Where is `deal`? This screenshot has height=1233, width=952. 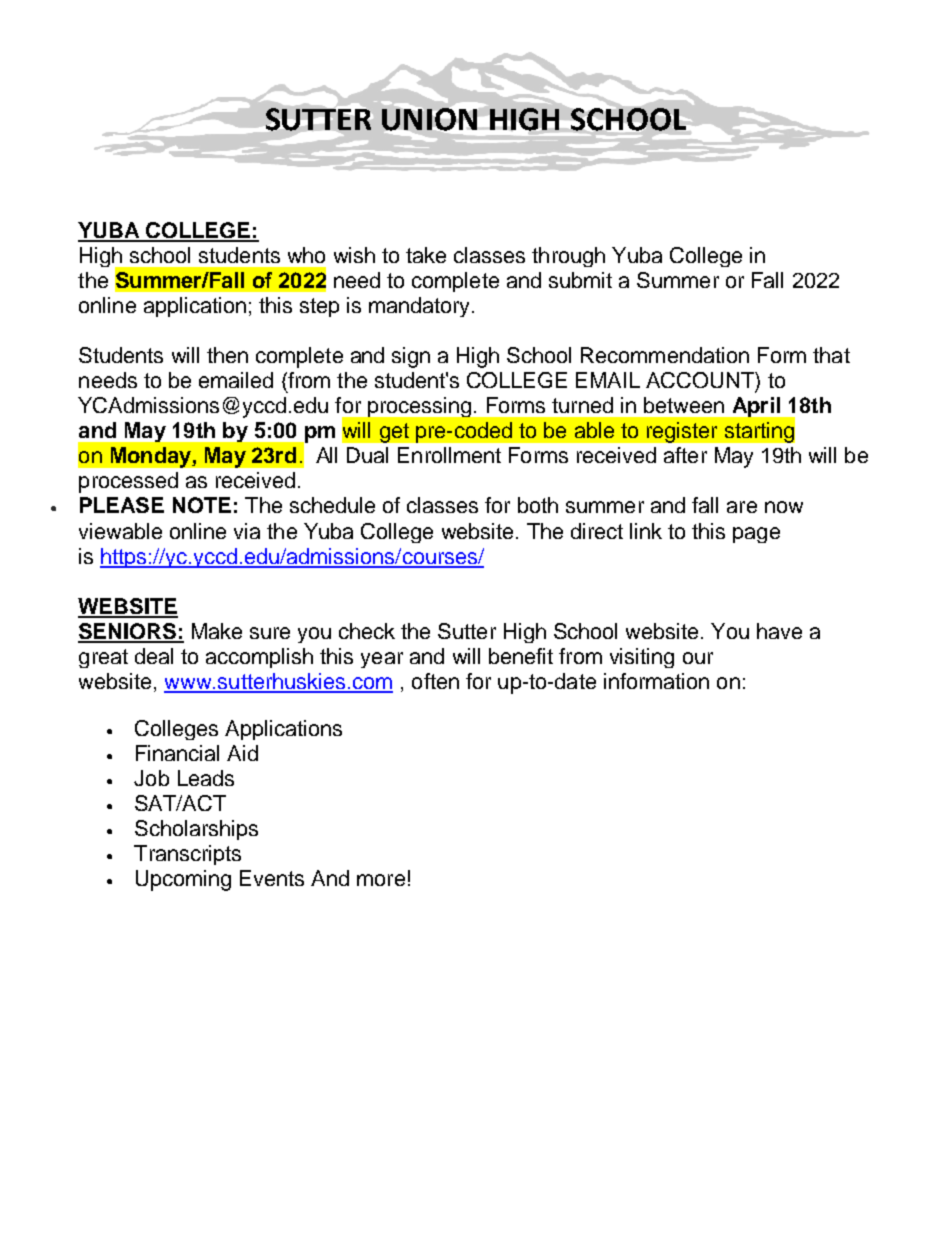 deal is located at coordinates (154, 656).
